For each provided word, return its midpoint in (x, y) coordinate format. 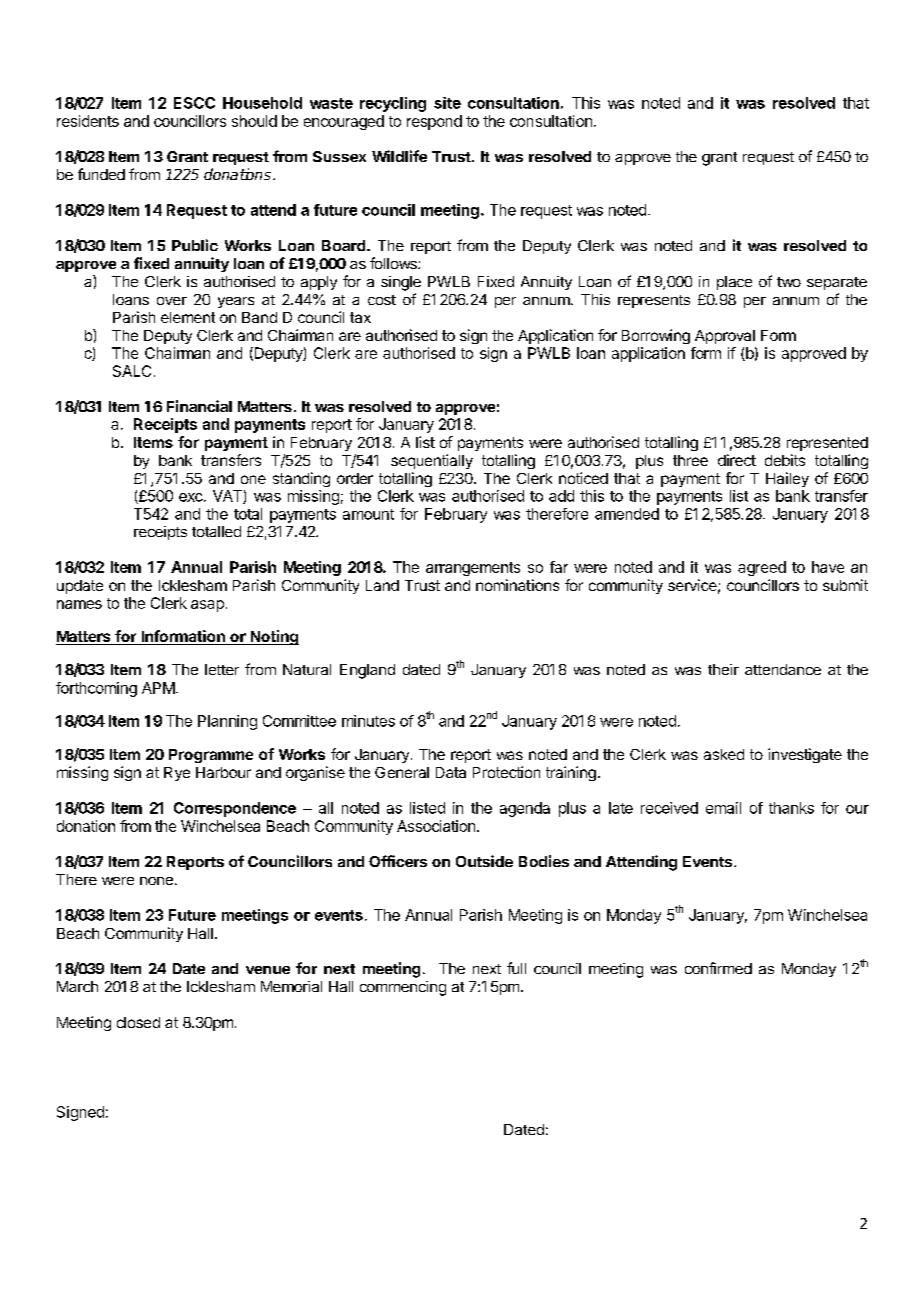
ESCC (194, 103)
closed (138, 1022)
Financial (199, 406)
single (401, 283)
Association (436, 826)
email (723, 808)
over (172, 301)
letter (222, 669)
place (734, 283)
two (789, 282)
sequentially (432, 461)
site (447, 103)
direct (737, 460)
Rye (177, 774)
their (723, 669)
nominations (517, 585)
